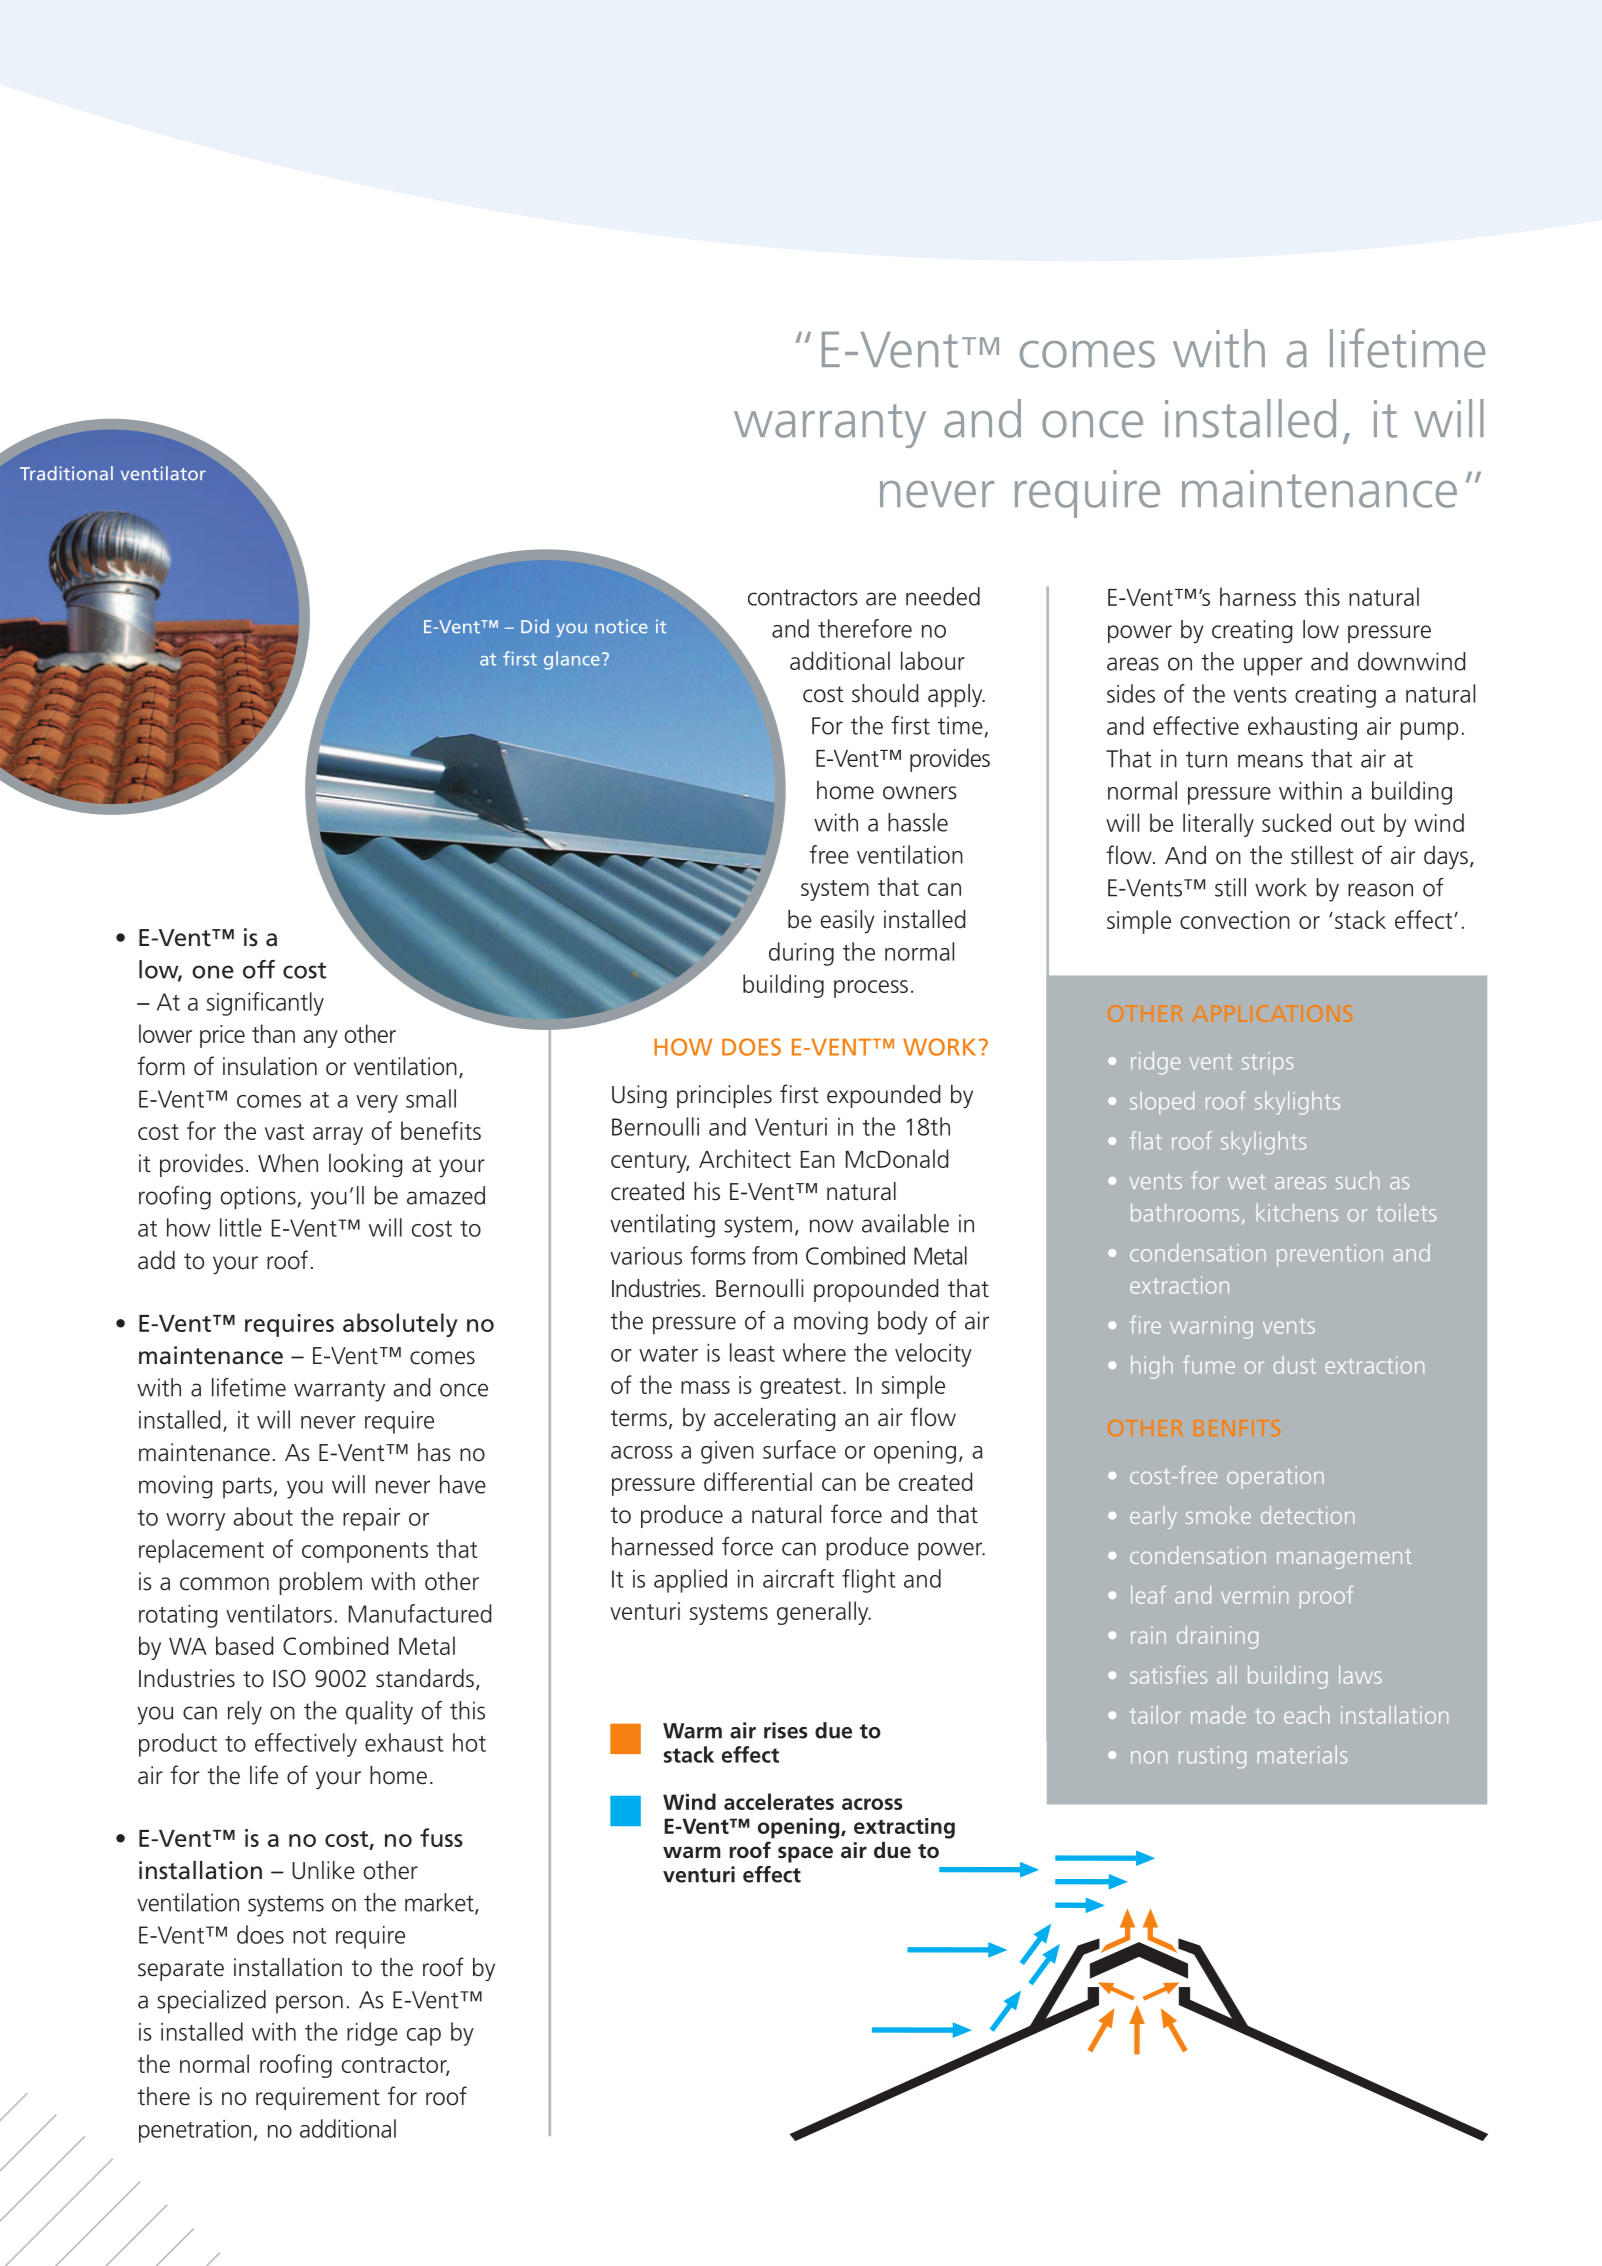  I want to click on upper, so click(1273, 666).
